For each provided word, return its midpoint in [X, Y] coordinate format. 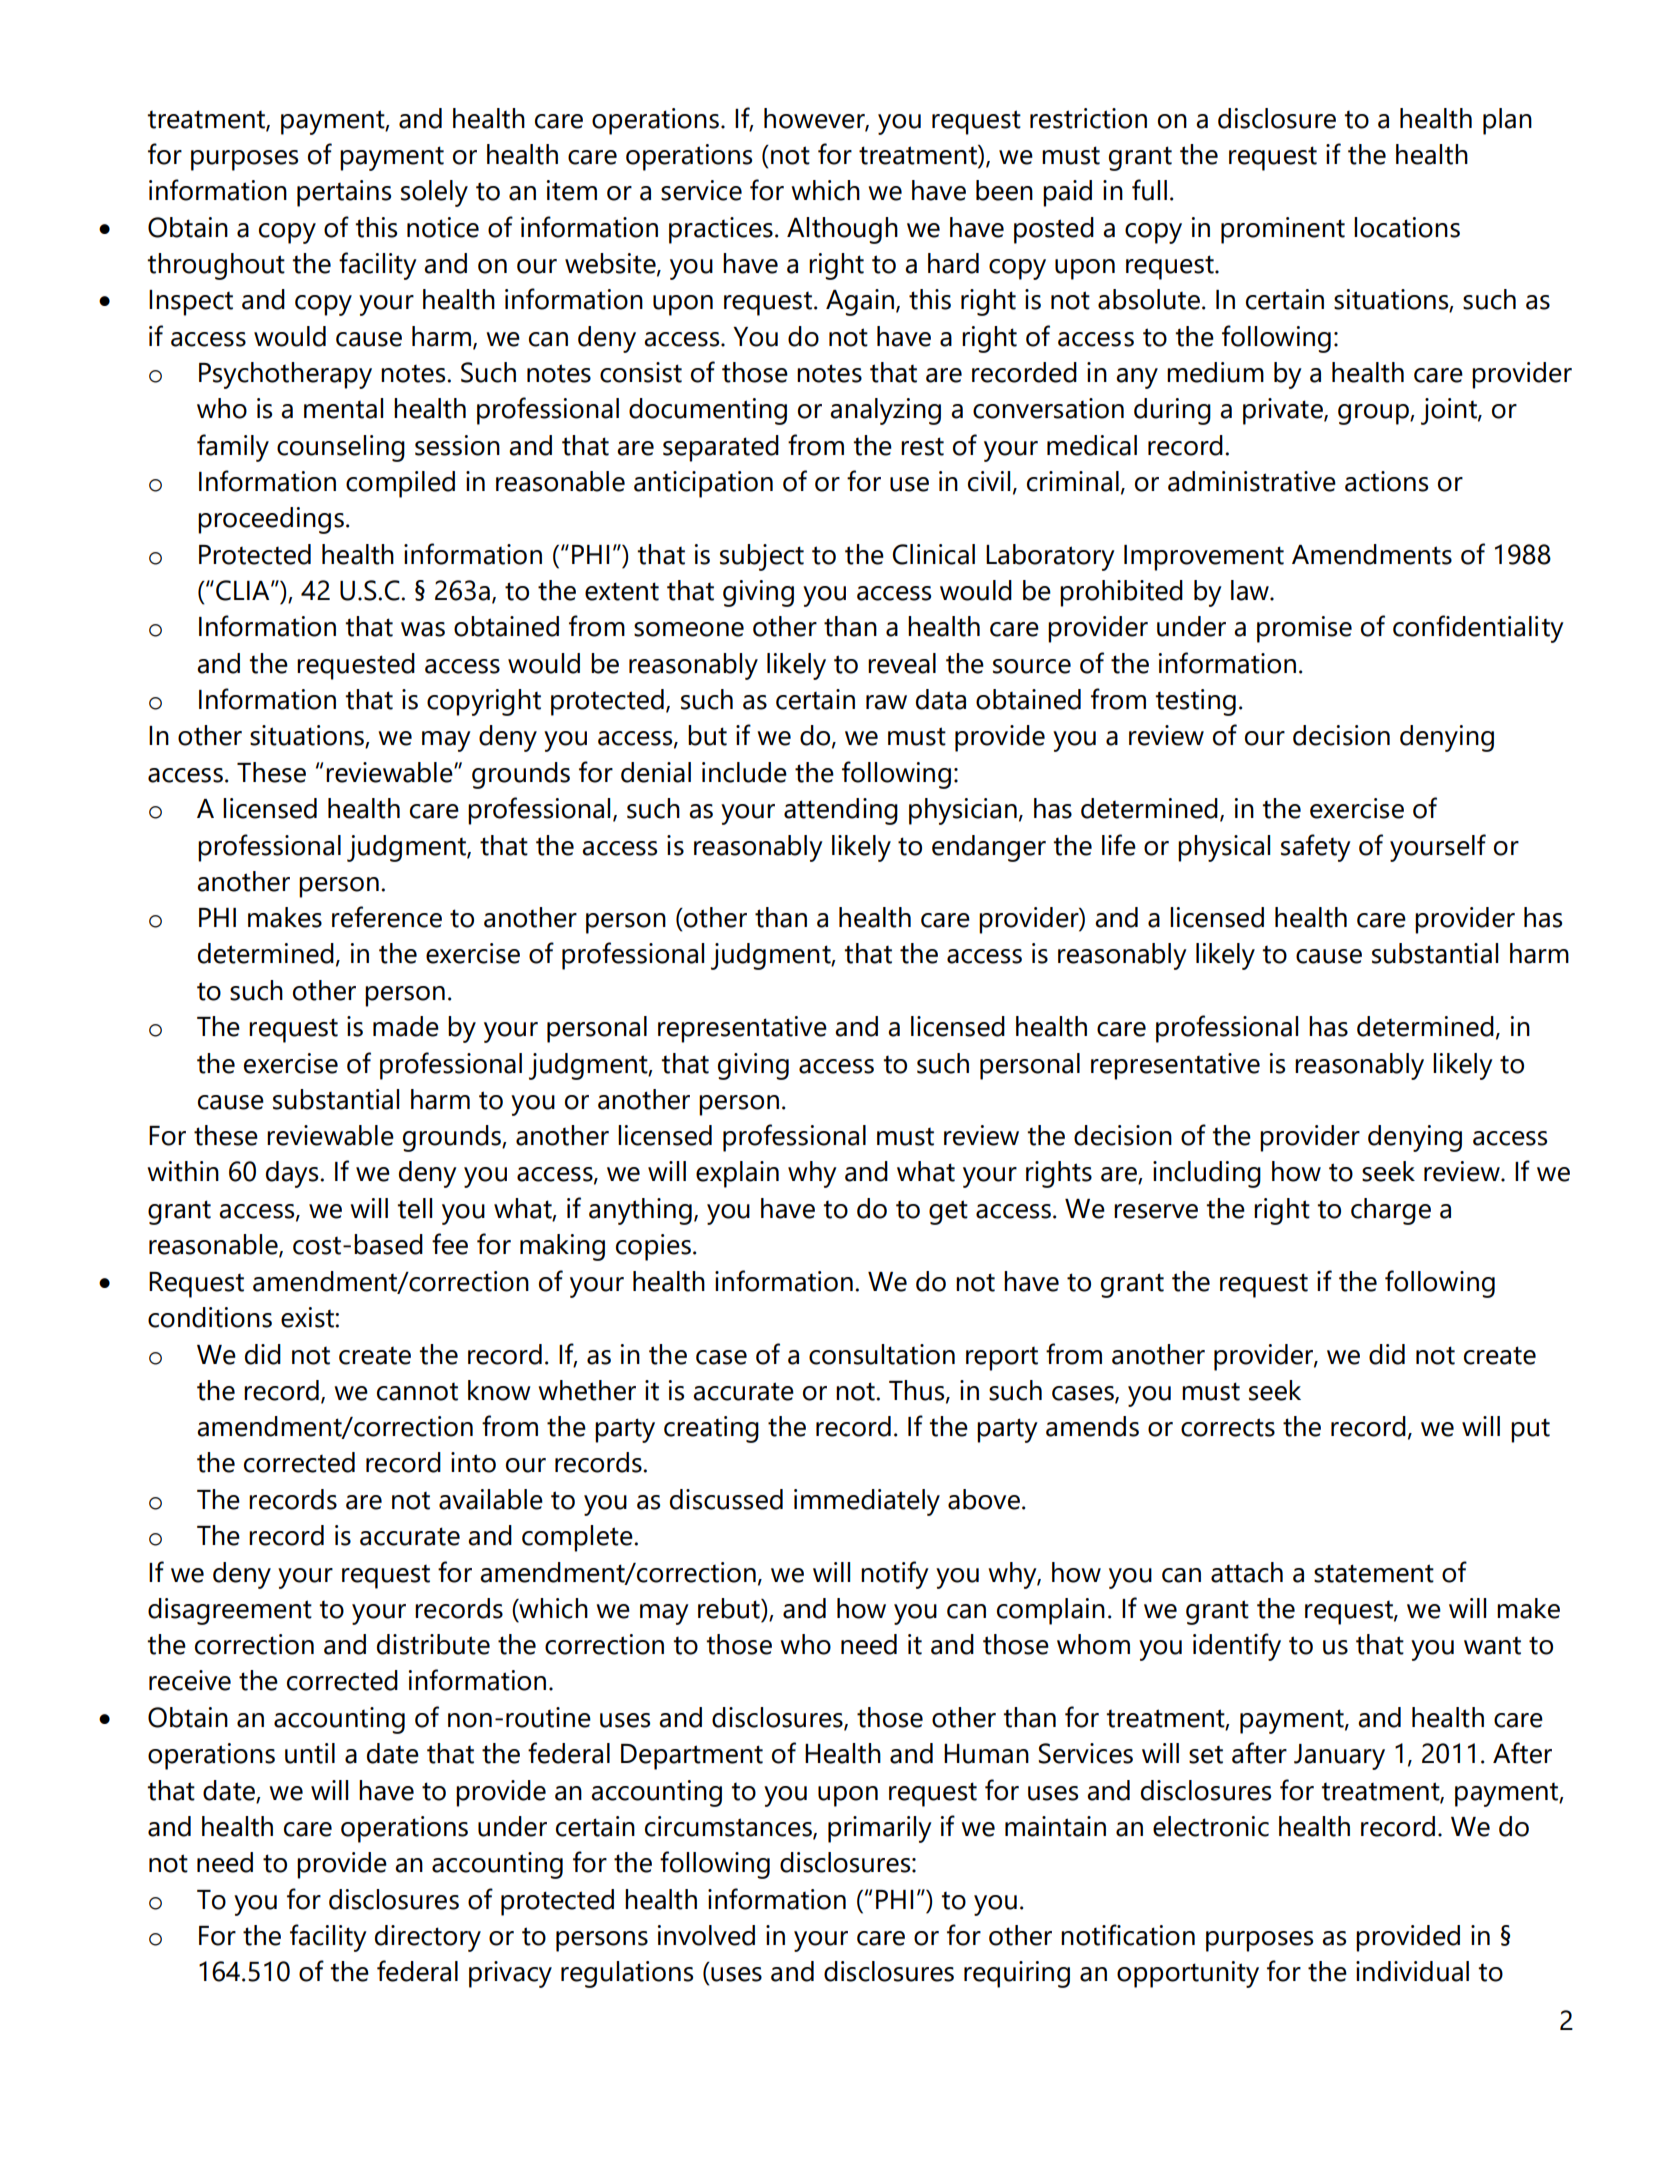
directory [428, 1938]
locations [1407, 227]
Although [842, 230]
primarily [880, 1829]
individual [1412, 1971]
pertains [344, 193]
